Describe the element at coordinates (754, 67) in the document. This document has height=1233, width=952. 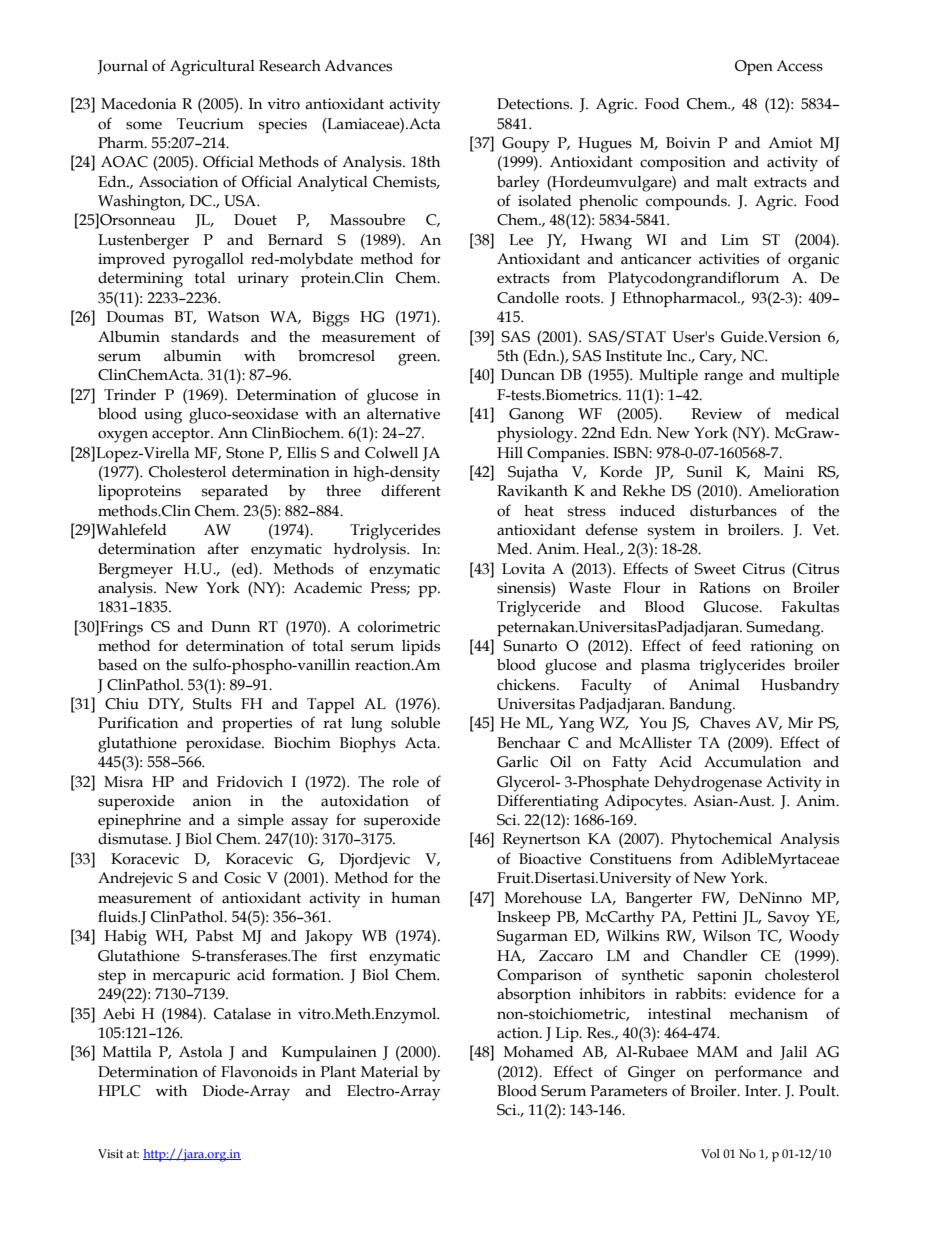
I see `Open` at that location.
